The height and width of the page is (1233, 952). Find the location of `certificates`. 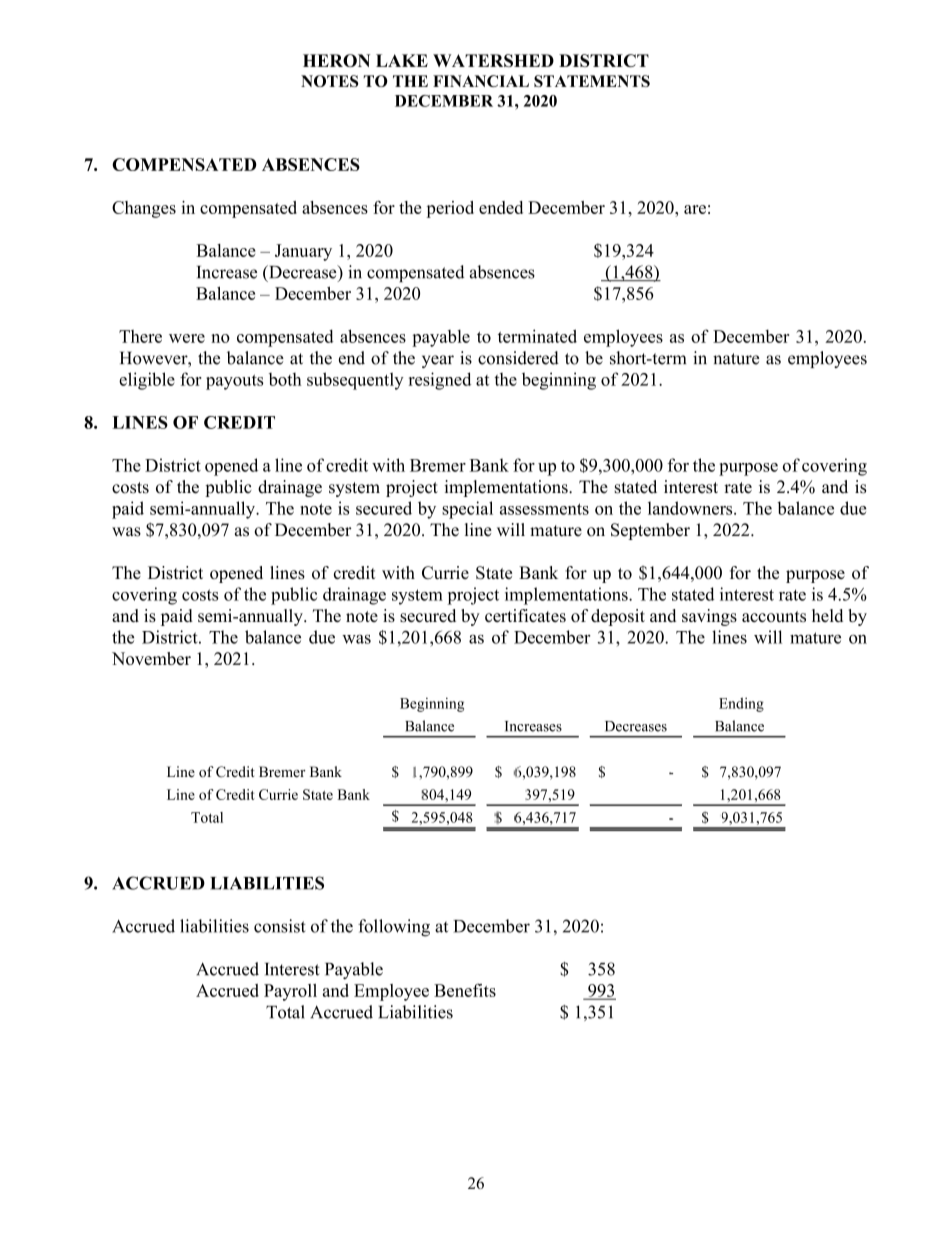

certificates is located at coordinates (525, 615).
